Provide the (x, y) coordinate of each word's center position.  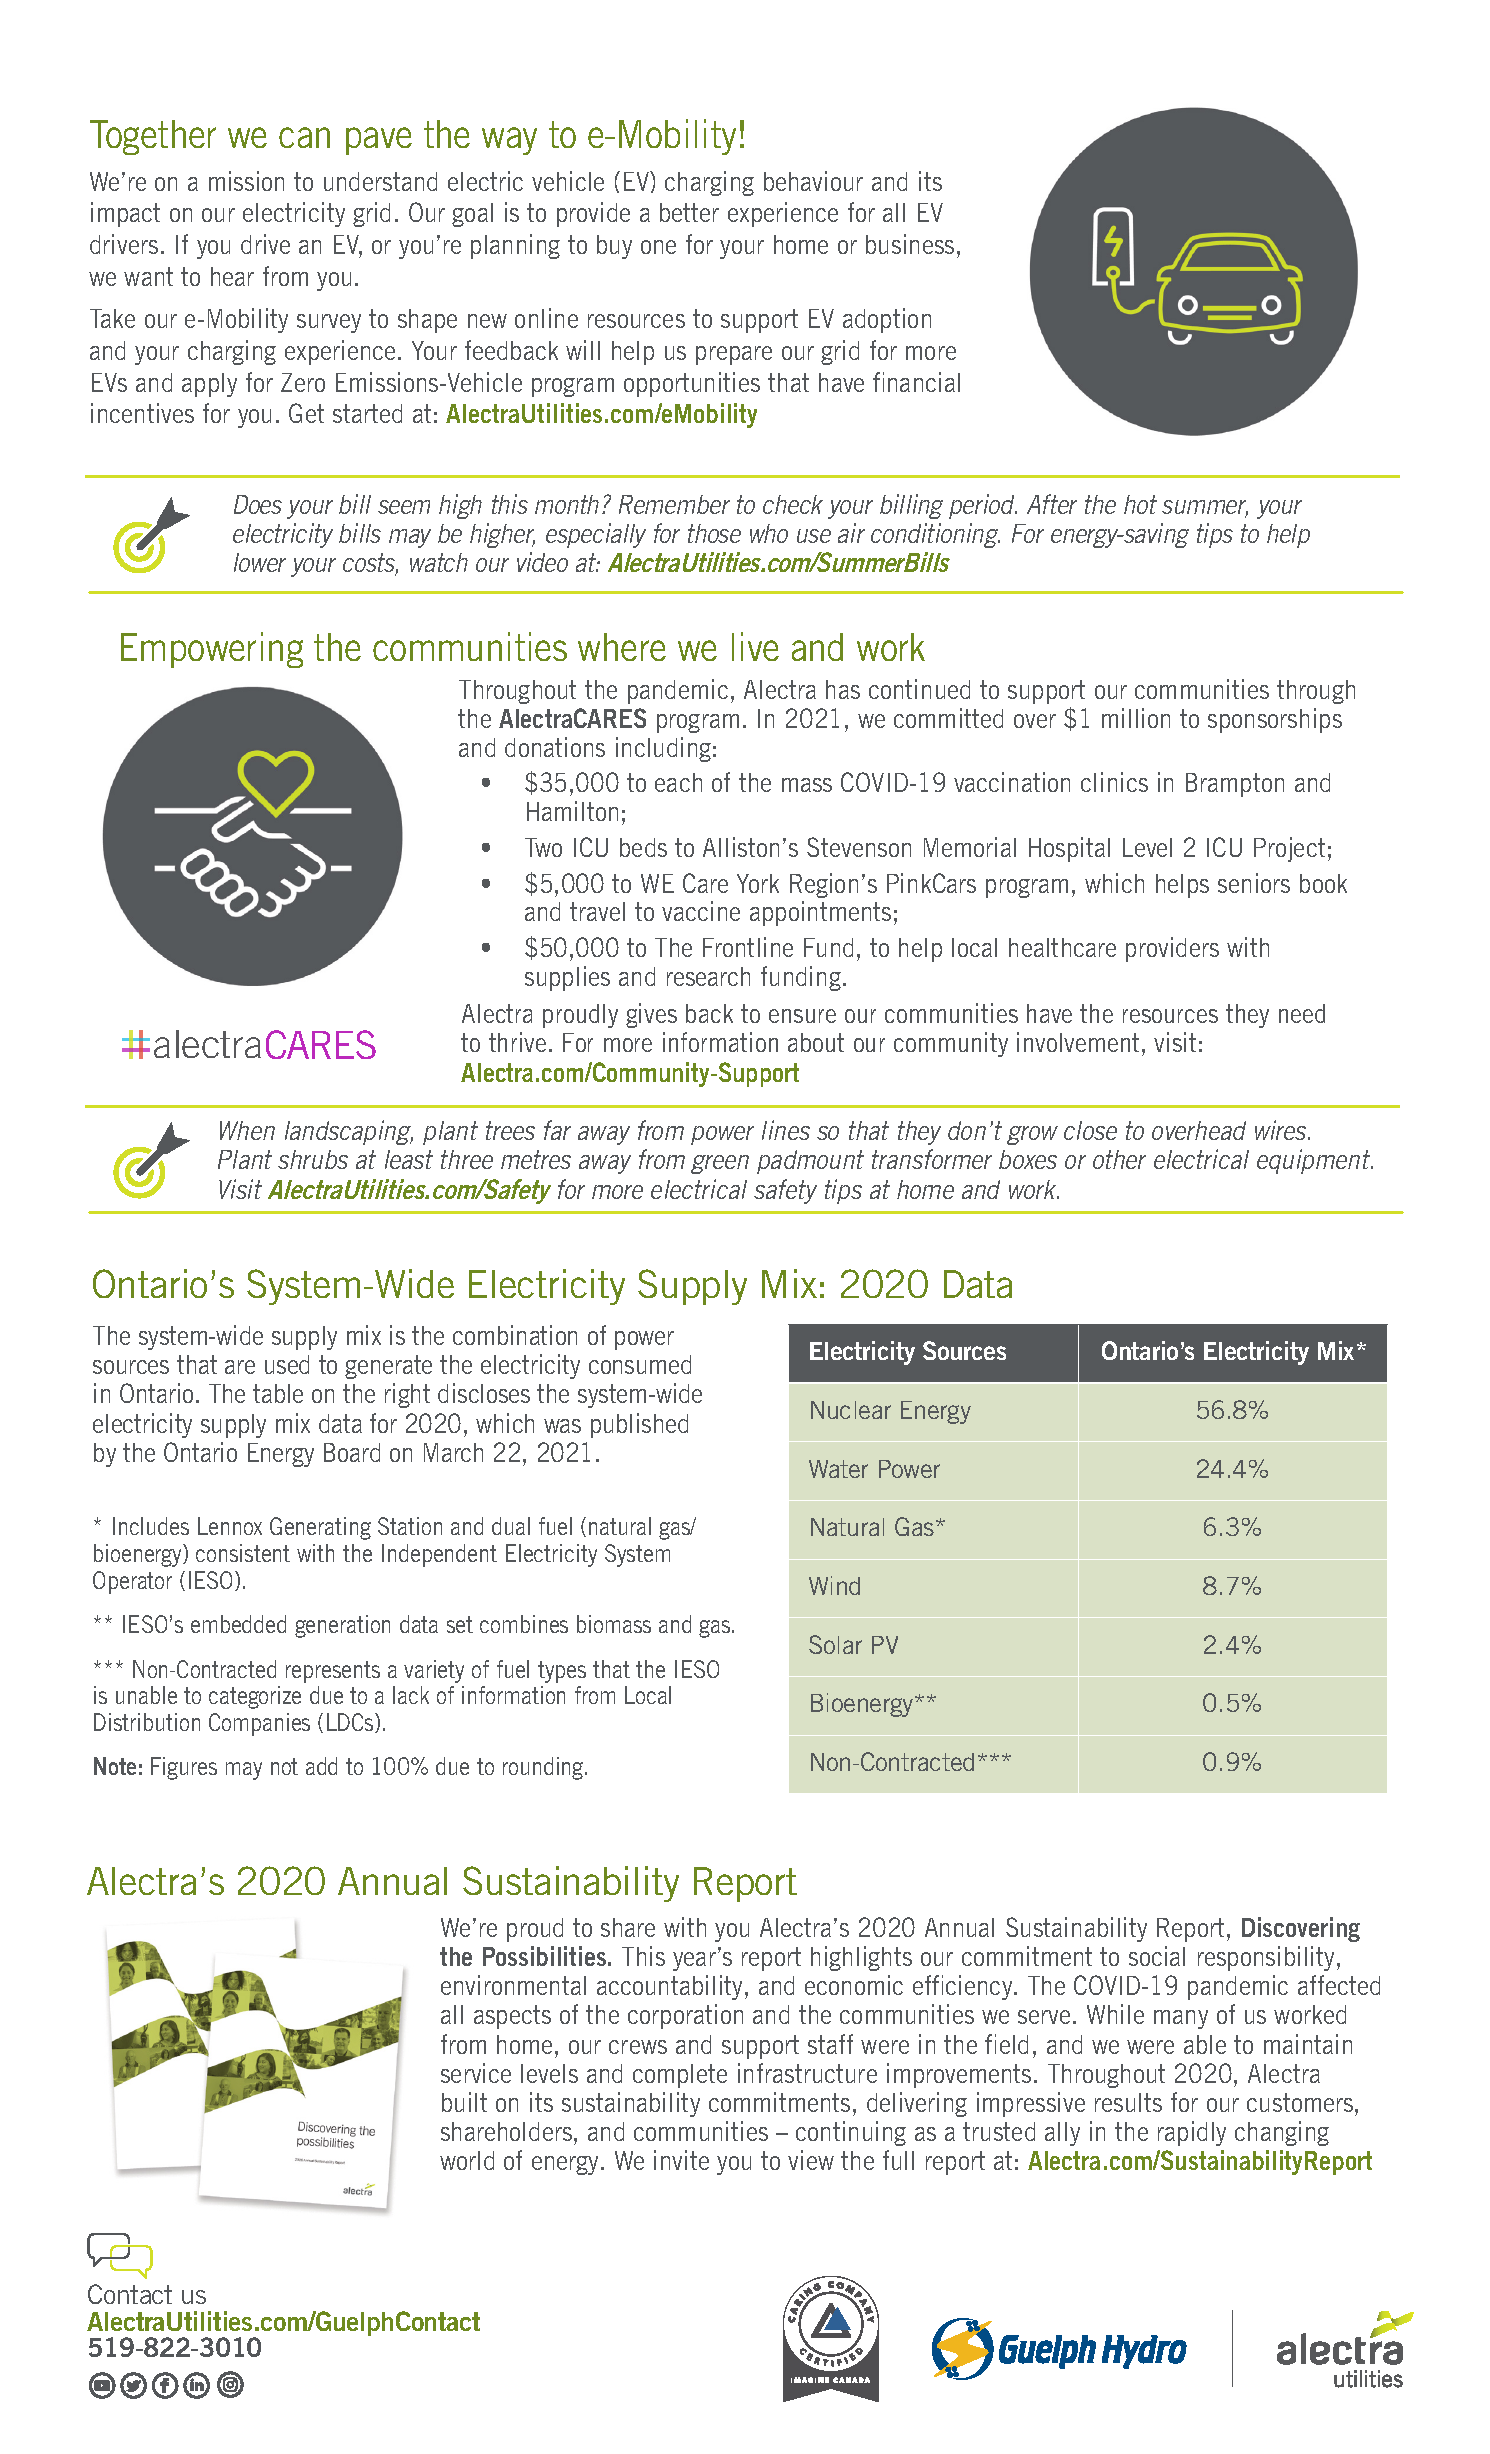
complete (680, 2076)
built (464, 2102)
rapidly (1192, 2133)
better (689, 212)
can (304, 137)
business (910, 244)
